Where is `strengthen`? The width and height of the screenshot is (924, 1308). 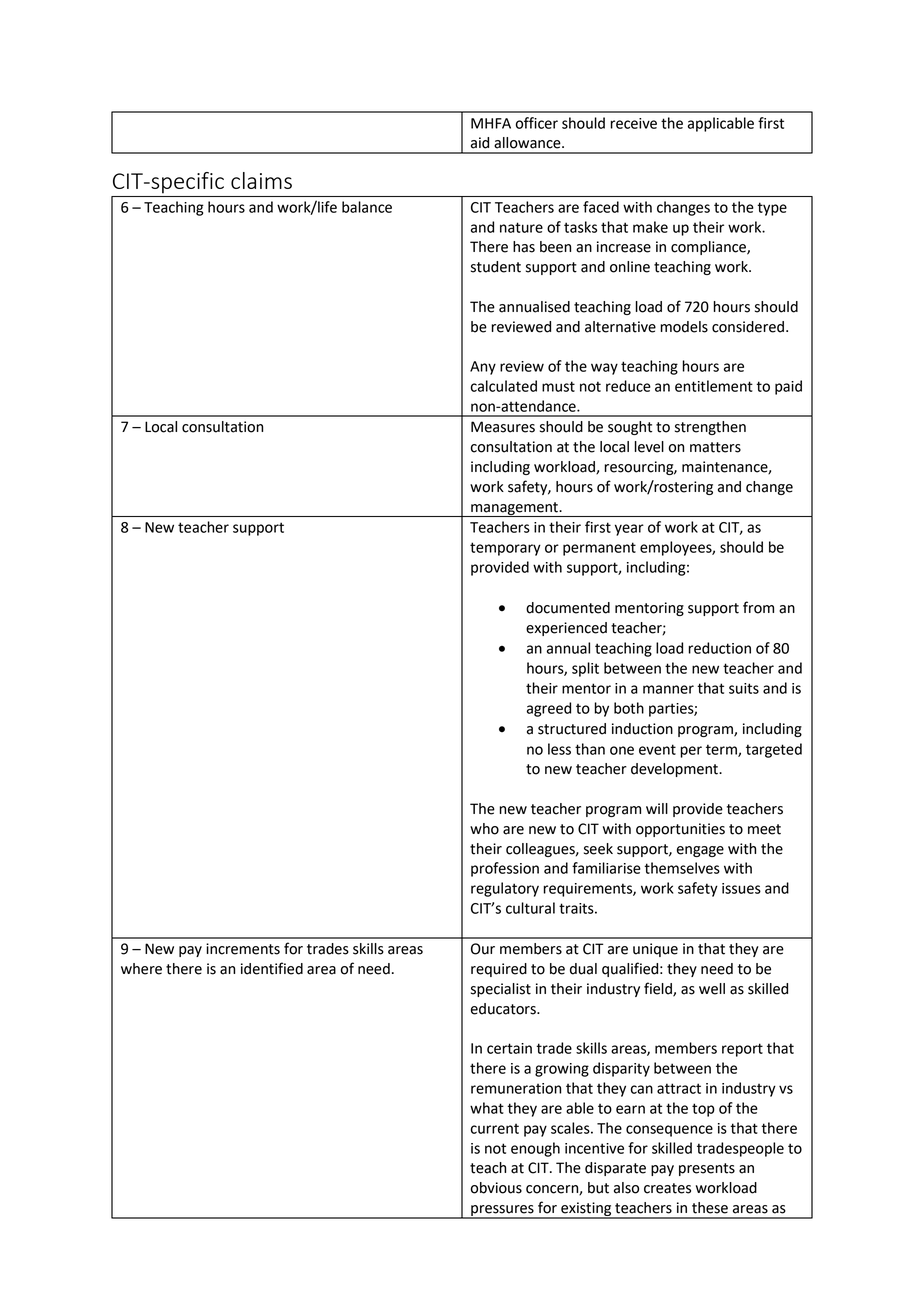 strengthen is located at coordinates (710, 428).
